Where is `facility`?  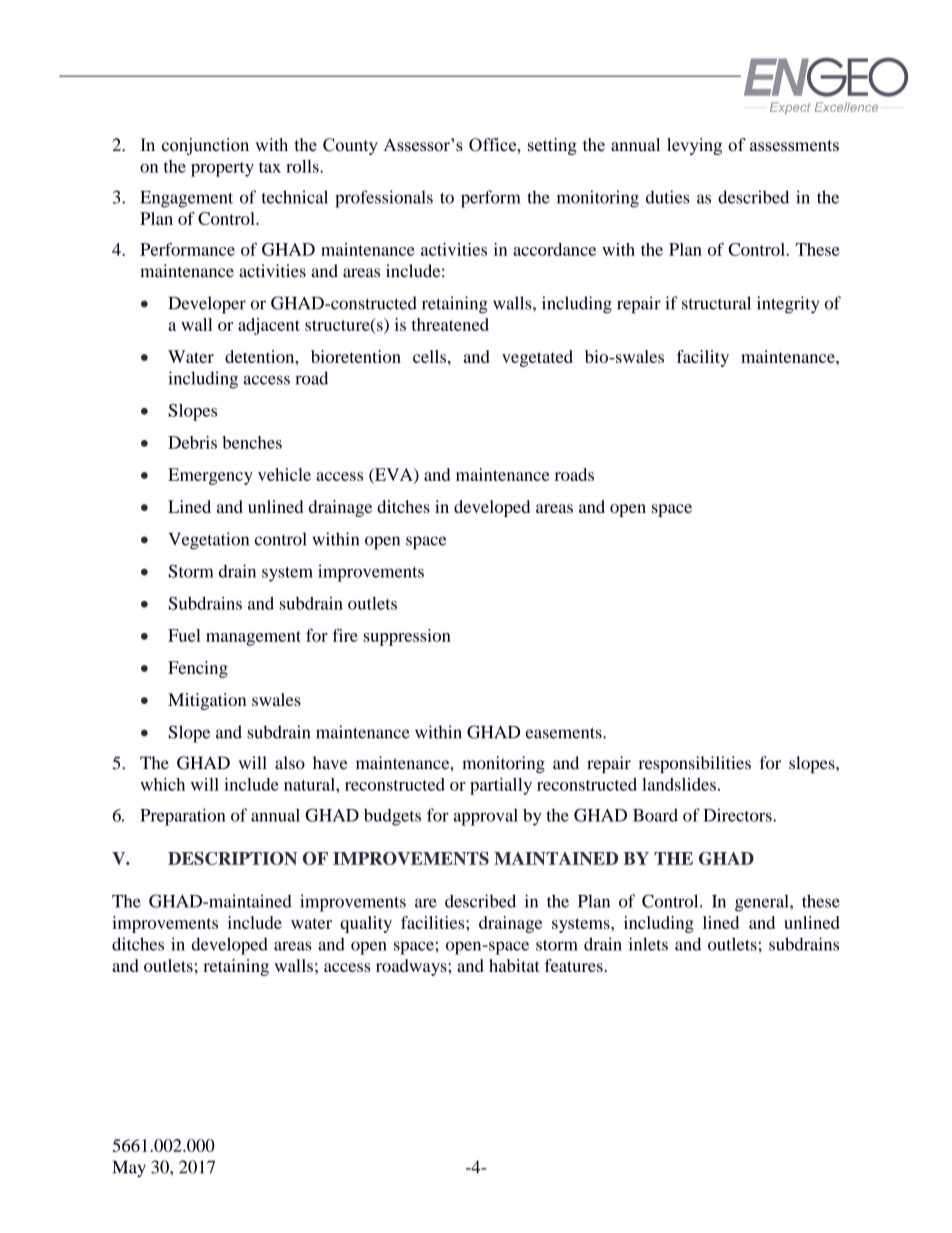
facility is located at coordinates (703, 358).
